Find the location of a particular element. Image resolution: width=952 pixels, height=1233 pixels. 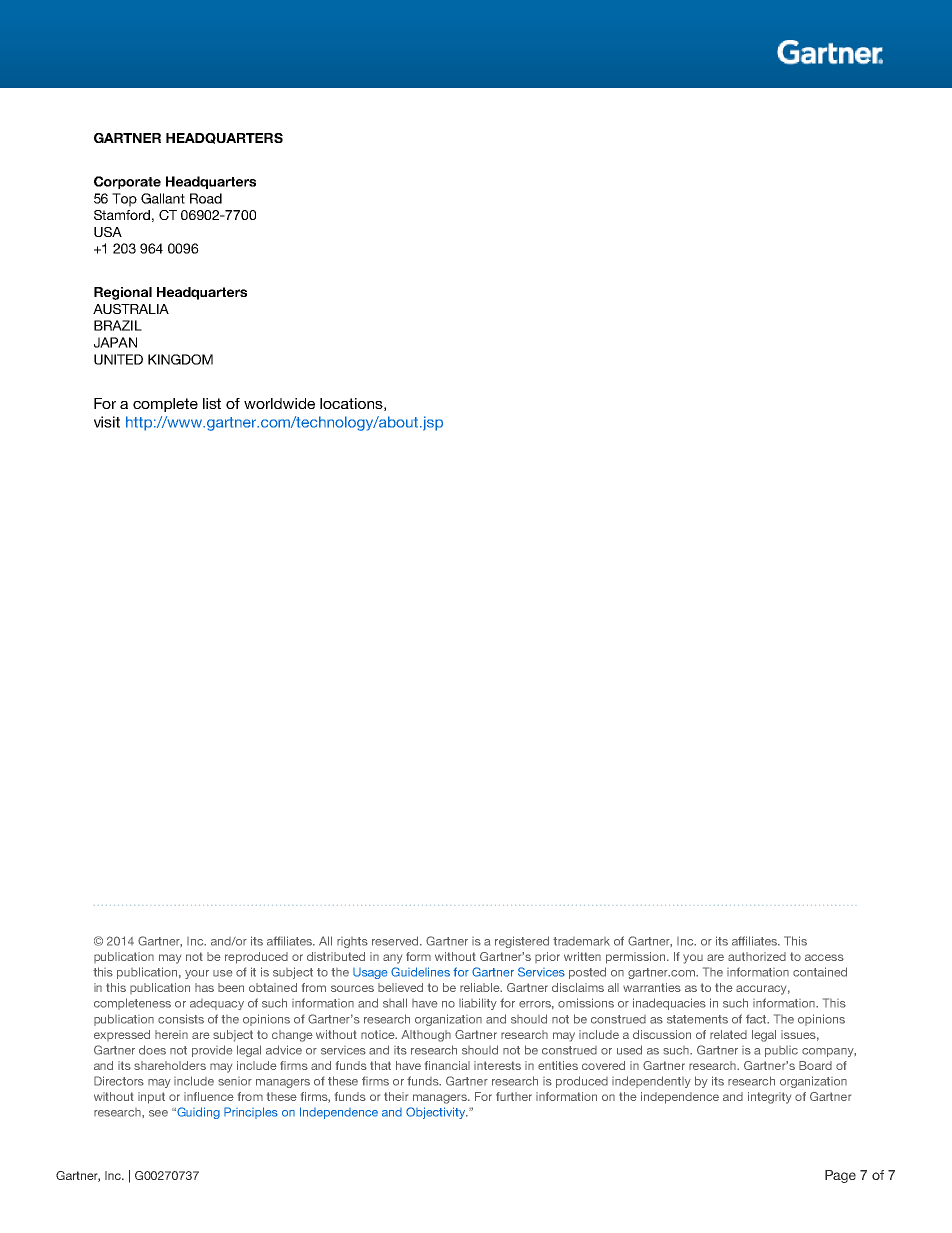

reserved is located at coordinates (396, 941).
